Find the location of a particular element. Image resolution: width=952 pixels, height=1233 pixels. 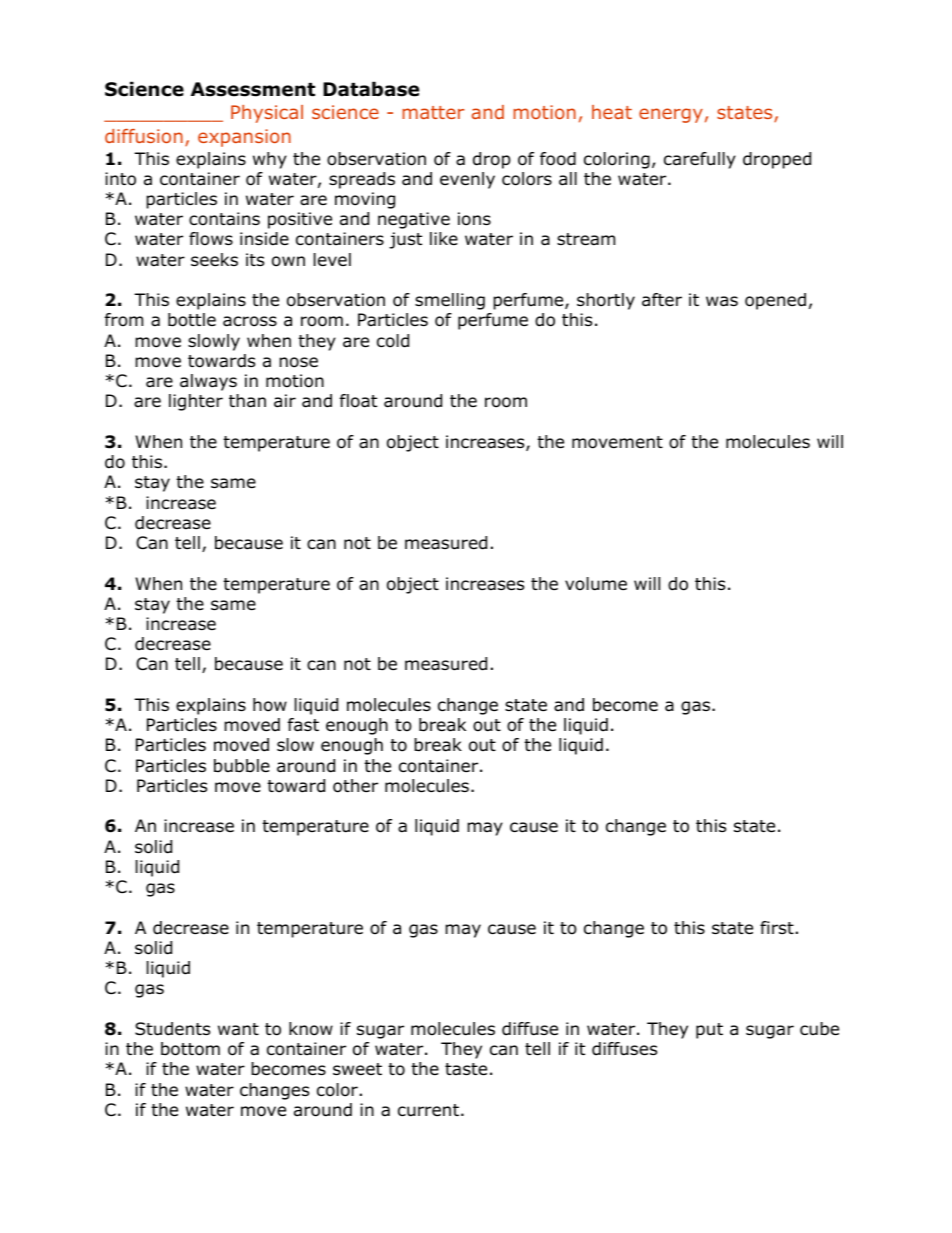

was is located at coordinates (722, 301).
